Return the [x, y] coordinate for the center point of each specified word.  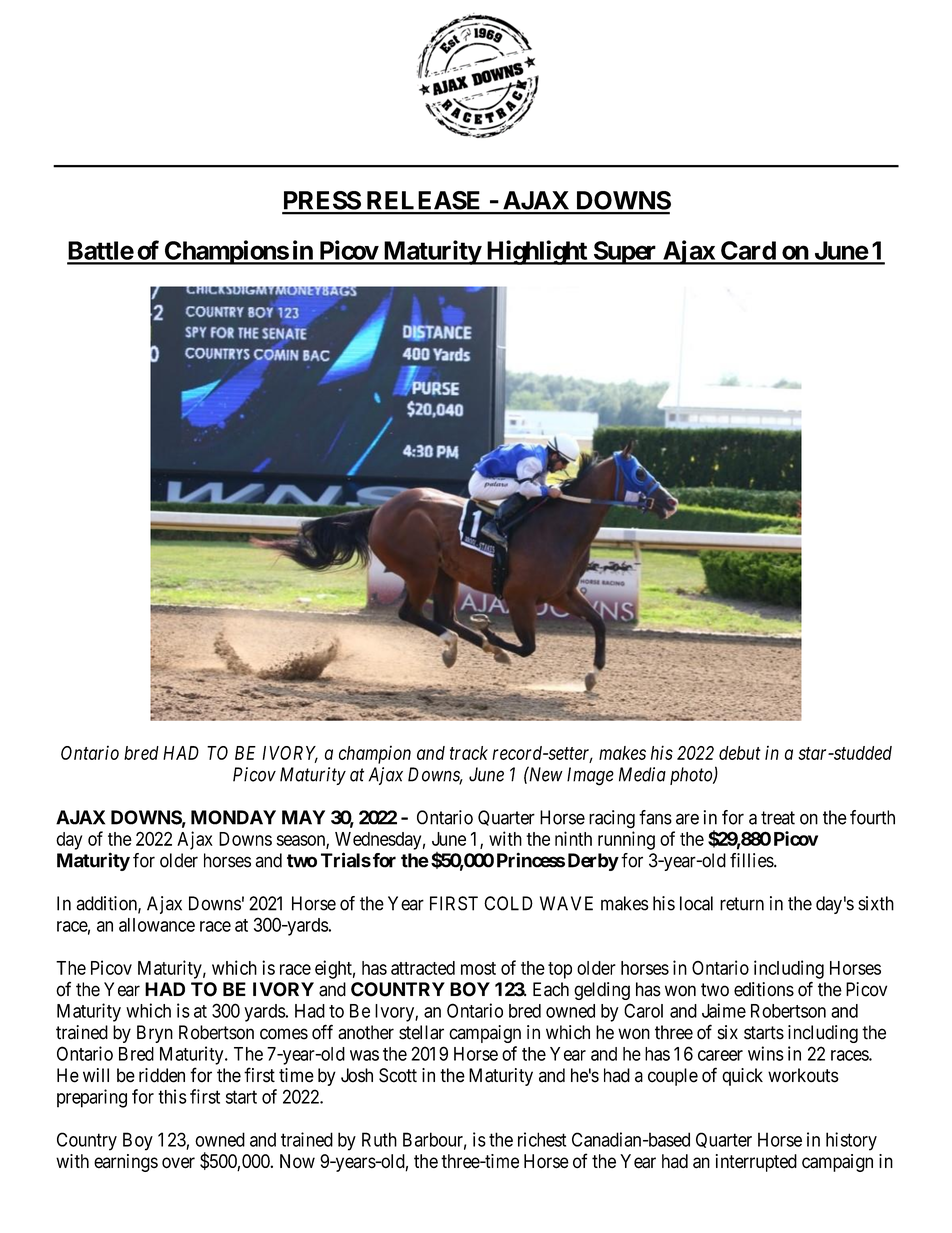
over [178, 1163]
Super [625, 253]
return [742, 904]
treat [778, 818]
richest [542, 1139]
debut [740, 753]
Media [642, 774]
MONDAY [233, 817]
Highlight [536, 252]
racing [612, 819]
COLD [508, 903]
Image [590, 776]
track [469, 753]
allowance [157, 925]
